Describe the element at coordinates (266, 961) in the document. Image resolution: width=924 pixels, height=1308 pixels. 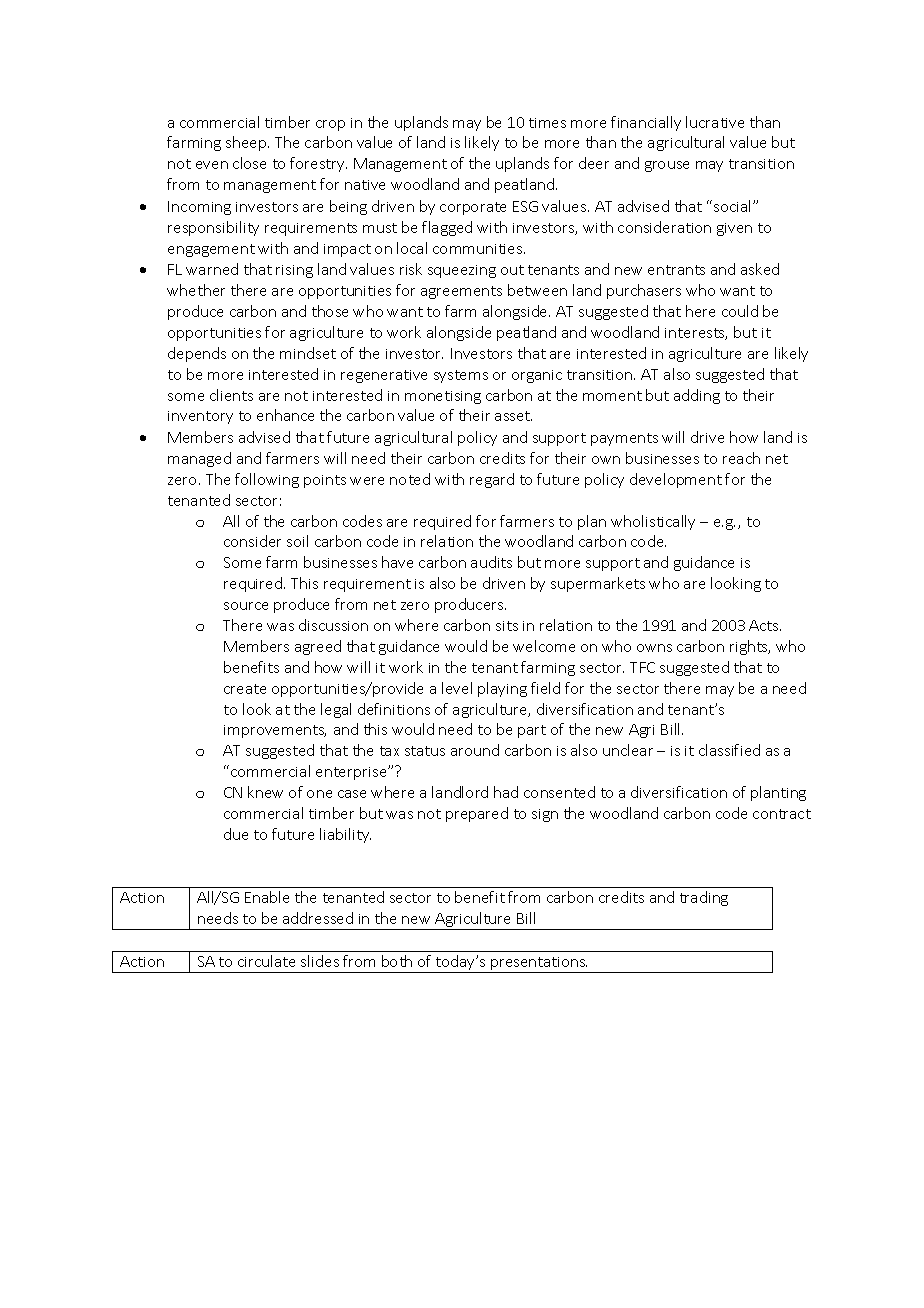
I see `circulate` at that location.
